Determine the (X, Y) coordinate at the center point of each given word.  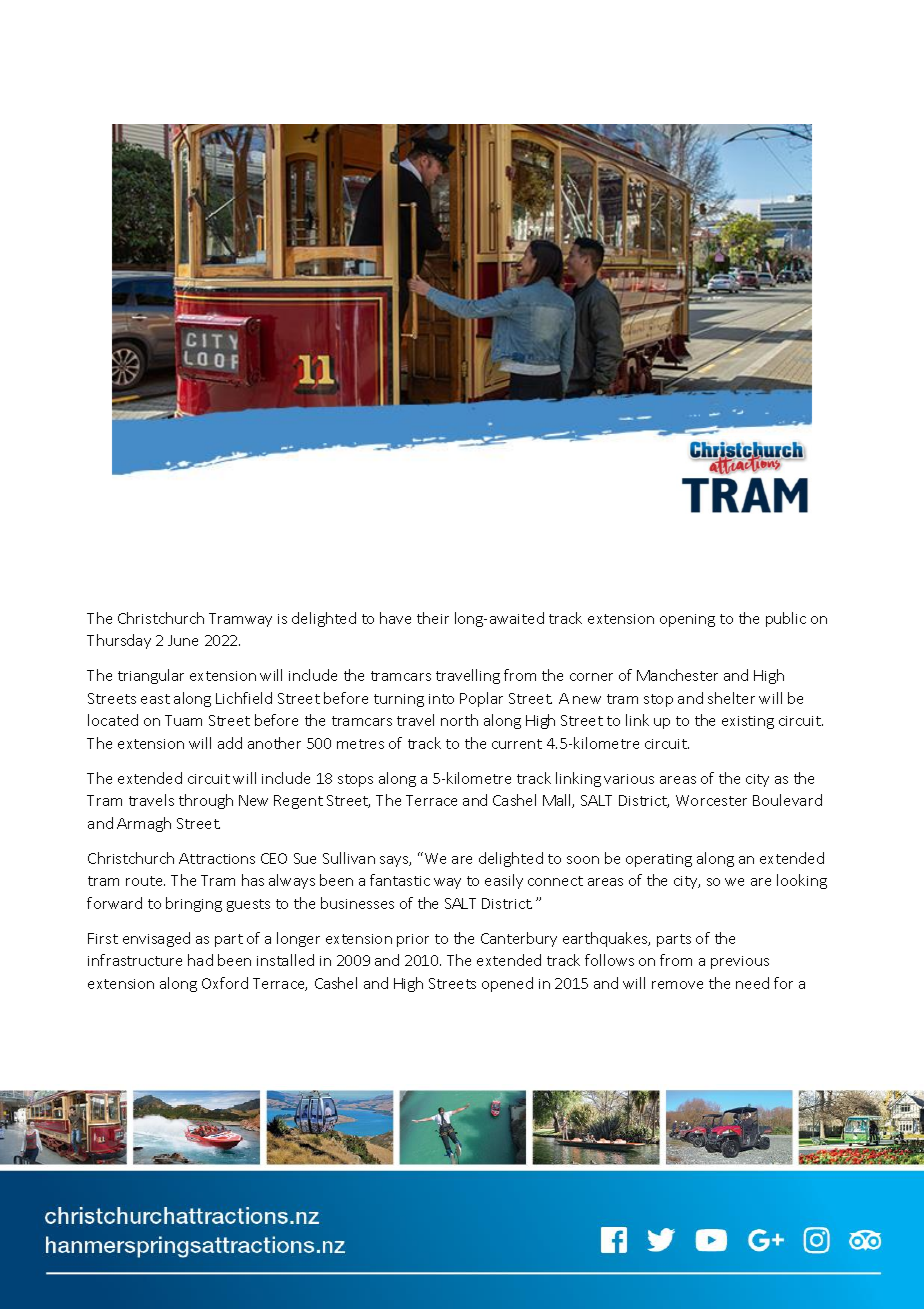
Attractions (217, 858)
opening (687, 620)
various (629, 779)
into (441, 699)
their (433, 618)
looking (802, 881)
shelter (731, 698)
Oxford (225, 983)
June (183, 640)
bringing (194, 904)
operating (659, 860)
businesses (357, 903)
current (517, 744)
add (230, 743)
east (155, 699)
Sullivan (349, 858)
